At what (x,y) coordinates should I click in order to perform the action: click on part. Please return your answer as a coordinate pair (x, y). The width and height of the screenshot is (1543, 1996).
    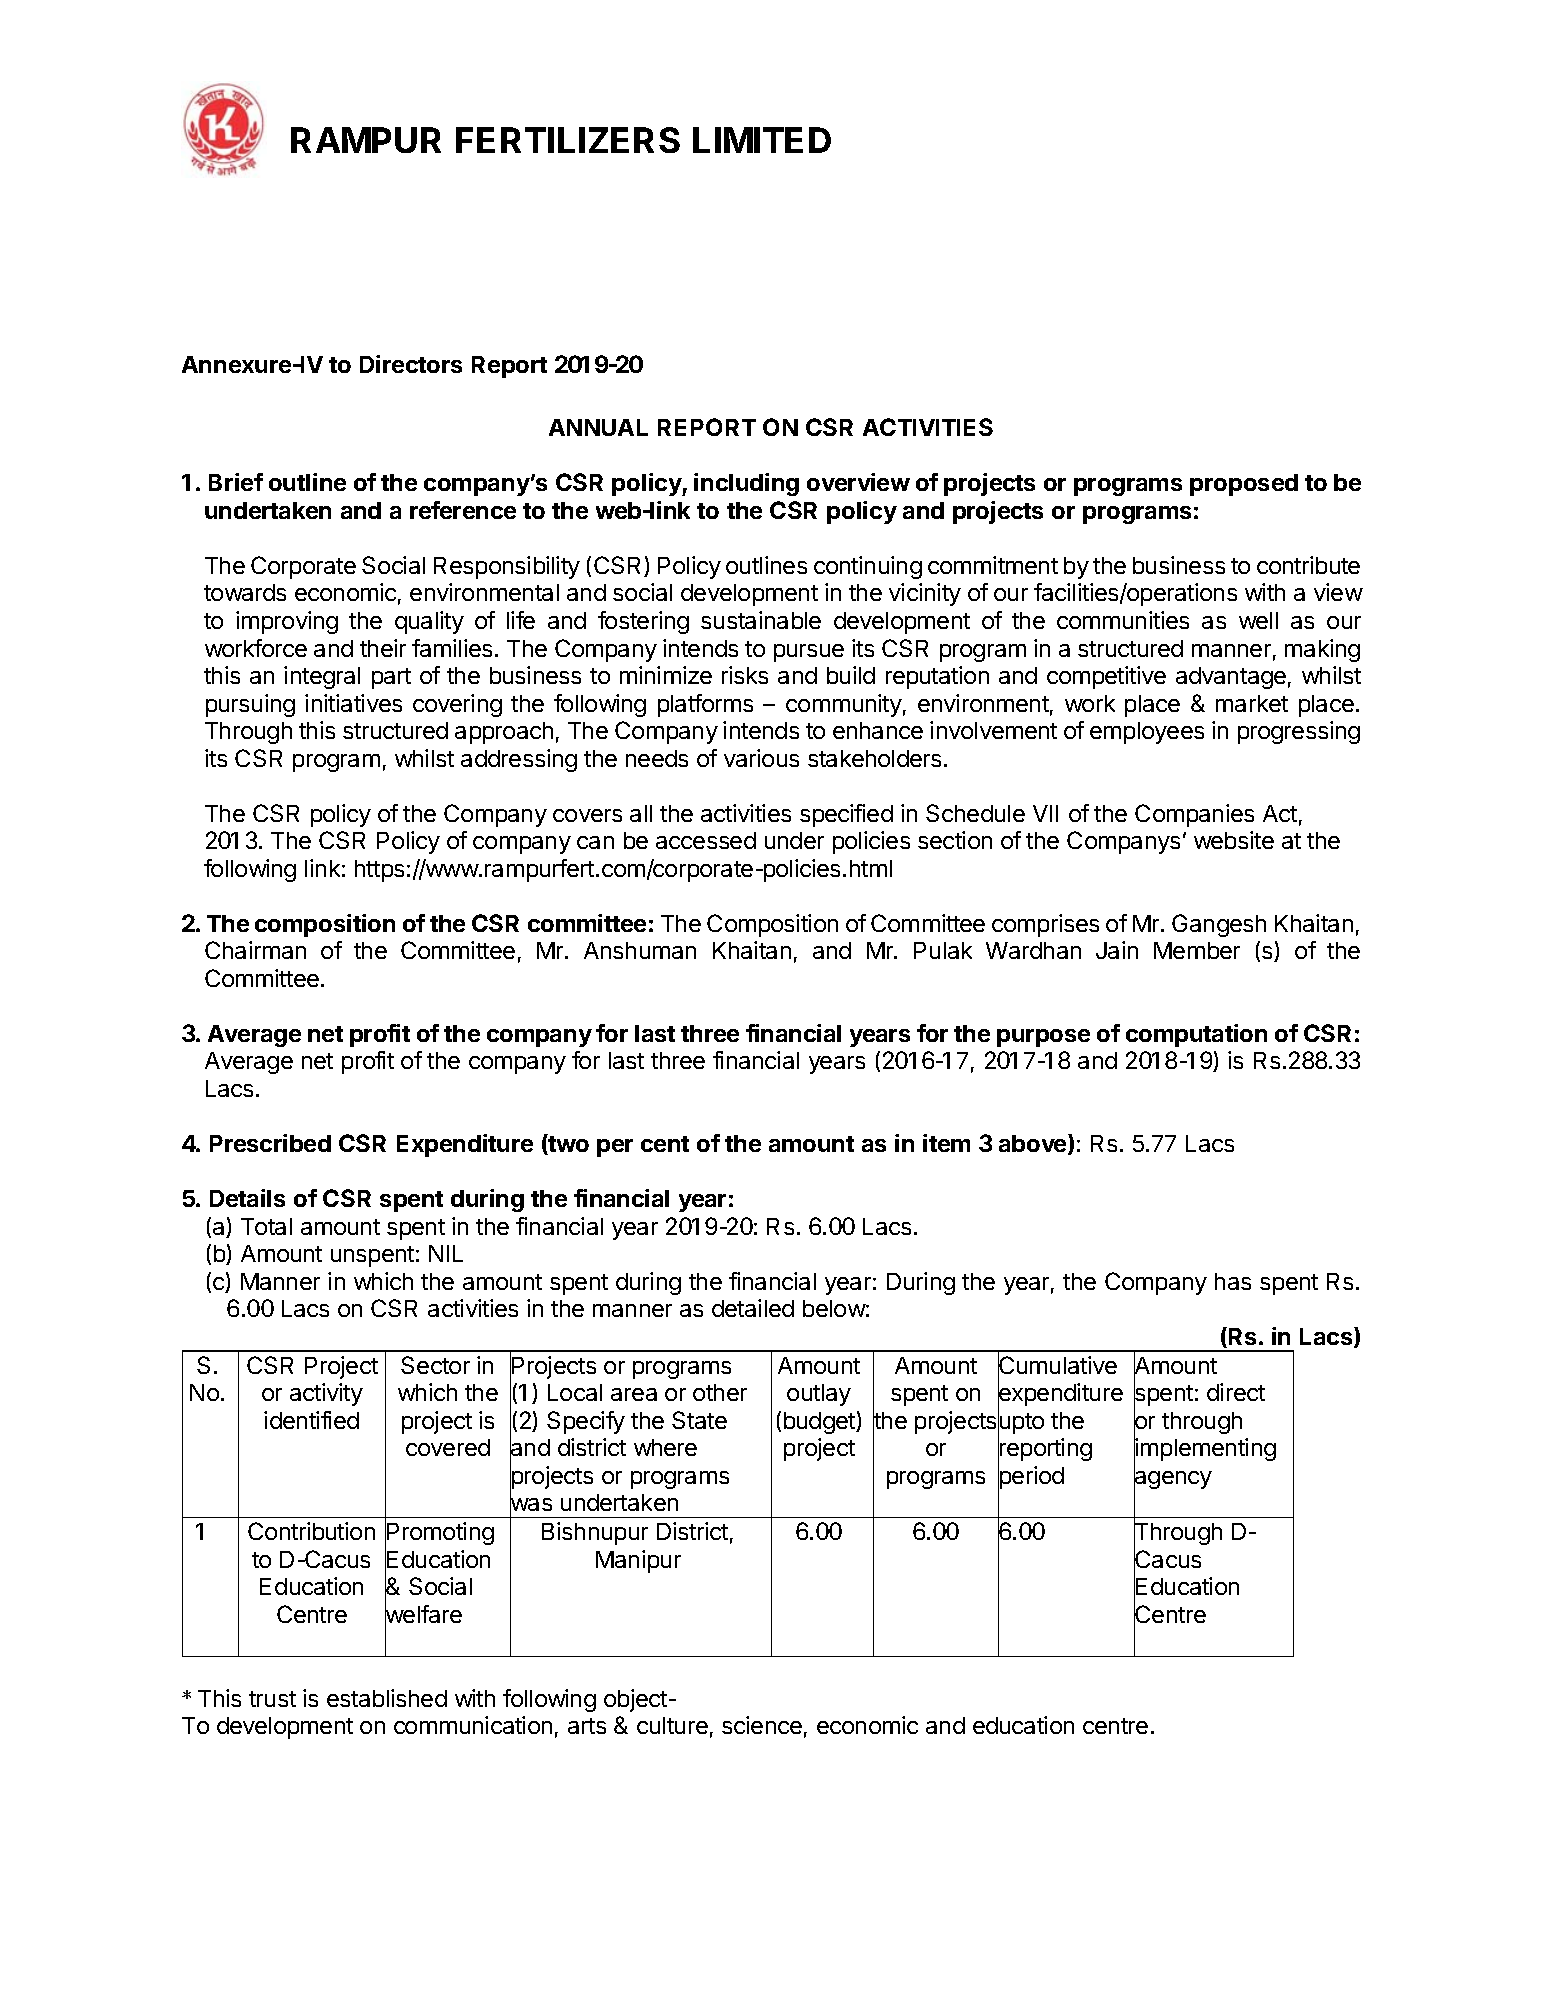
    Looking at the image, I should click on (391, 678).
